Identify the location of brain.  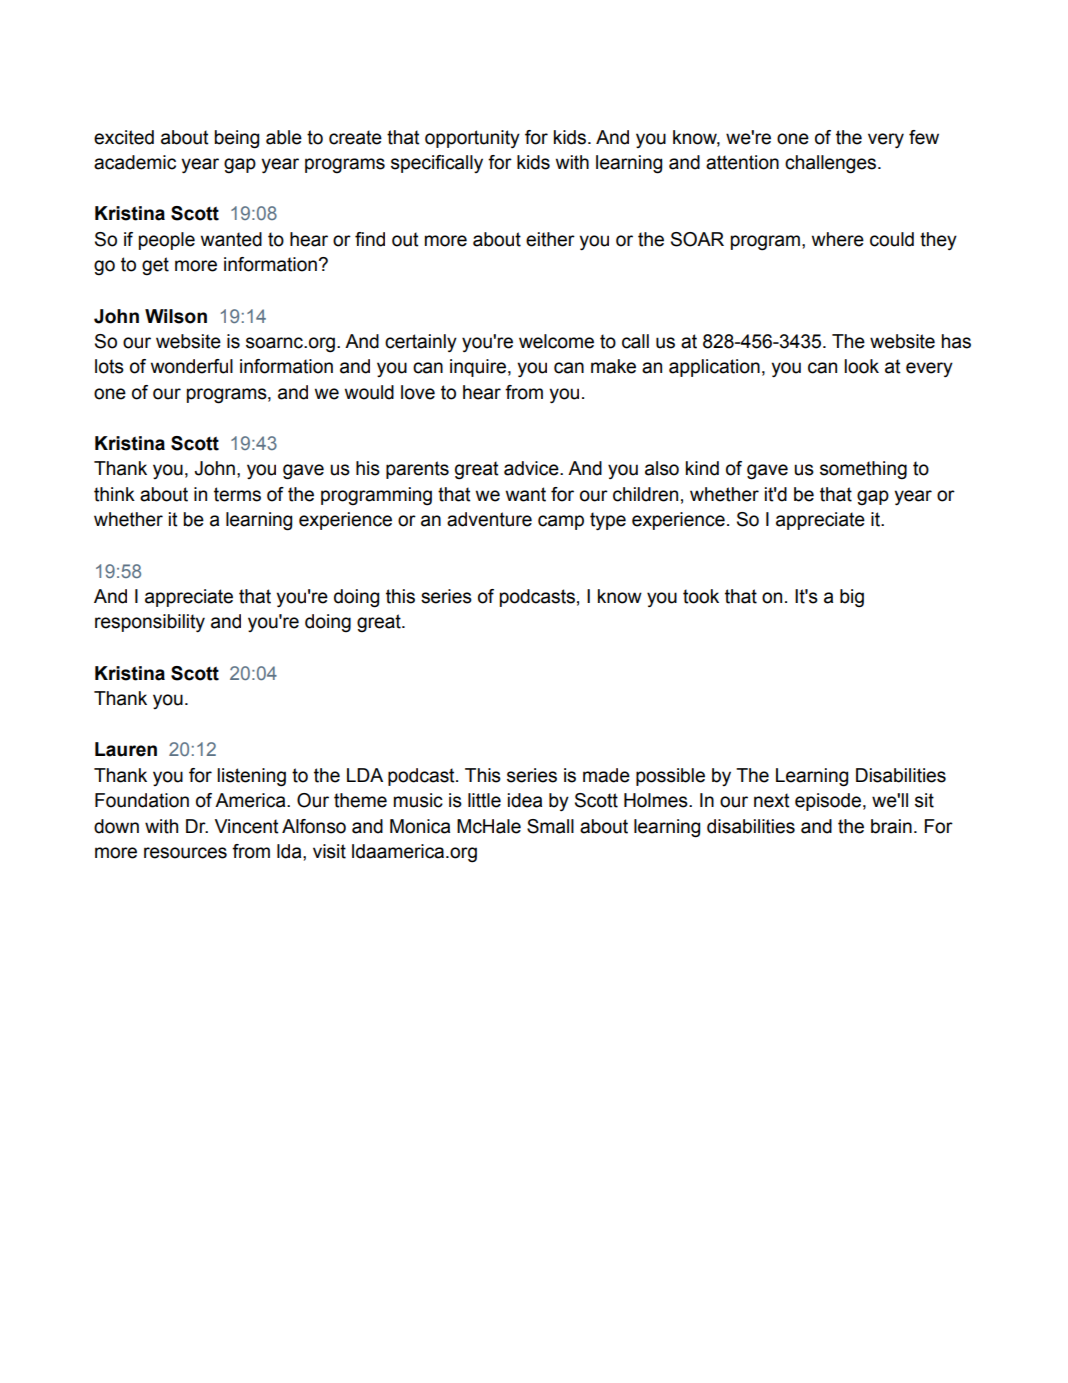
(891, 826).
